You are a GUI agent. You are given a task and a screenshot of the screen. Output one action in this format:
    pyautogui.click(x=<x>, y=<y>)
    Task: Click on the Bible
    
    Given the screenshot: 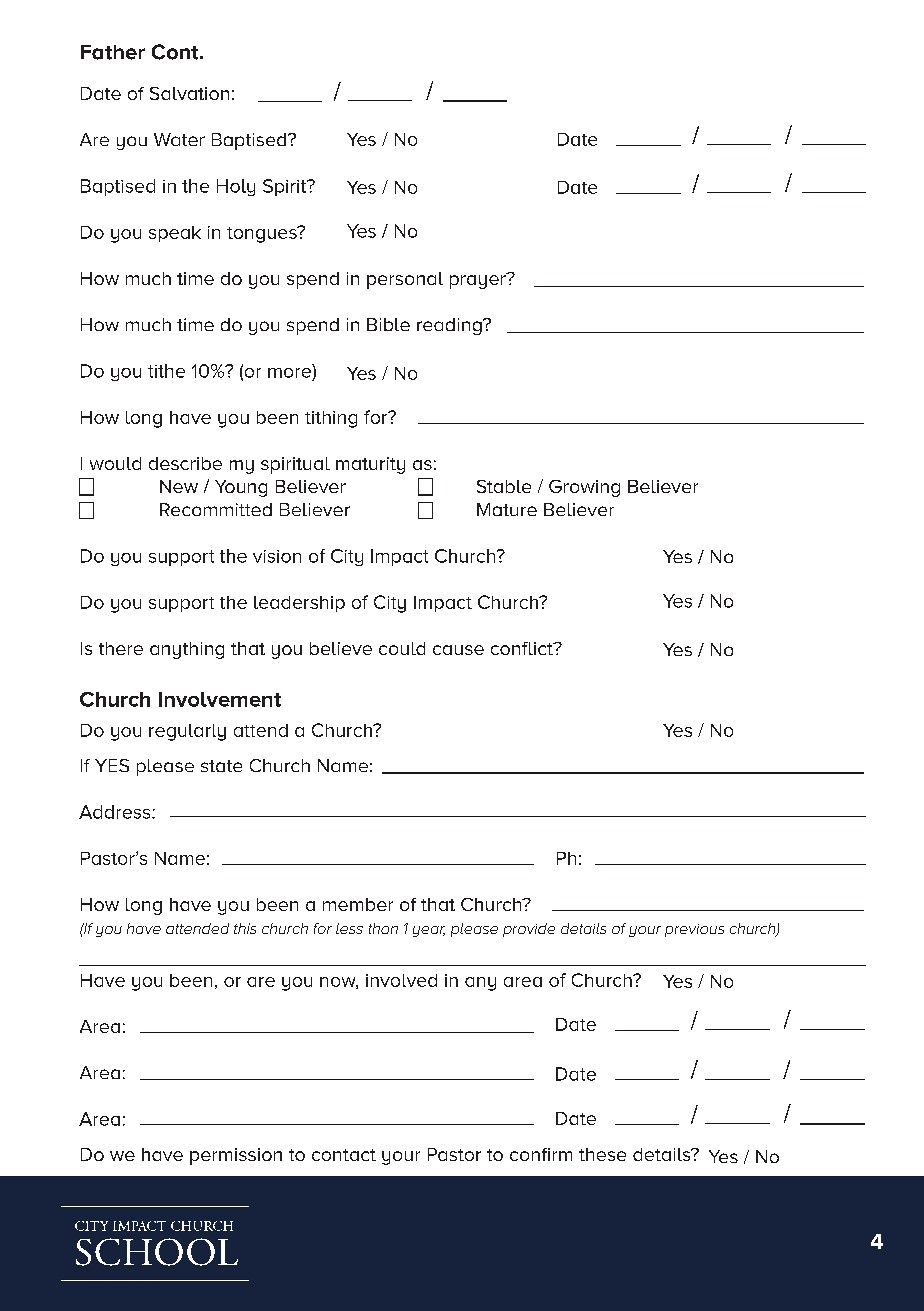 What is the action you would take?
    pyautogui.click(x=388, y=324)
